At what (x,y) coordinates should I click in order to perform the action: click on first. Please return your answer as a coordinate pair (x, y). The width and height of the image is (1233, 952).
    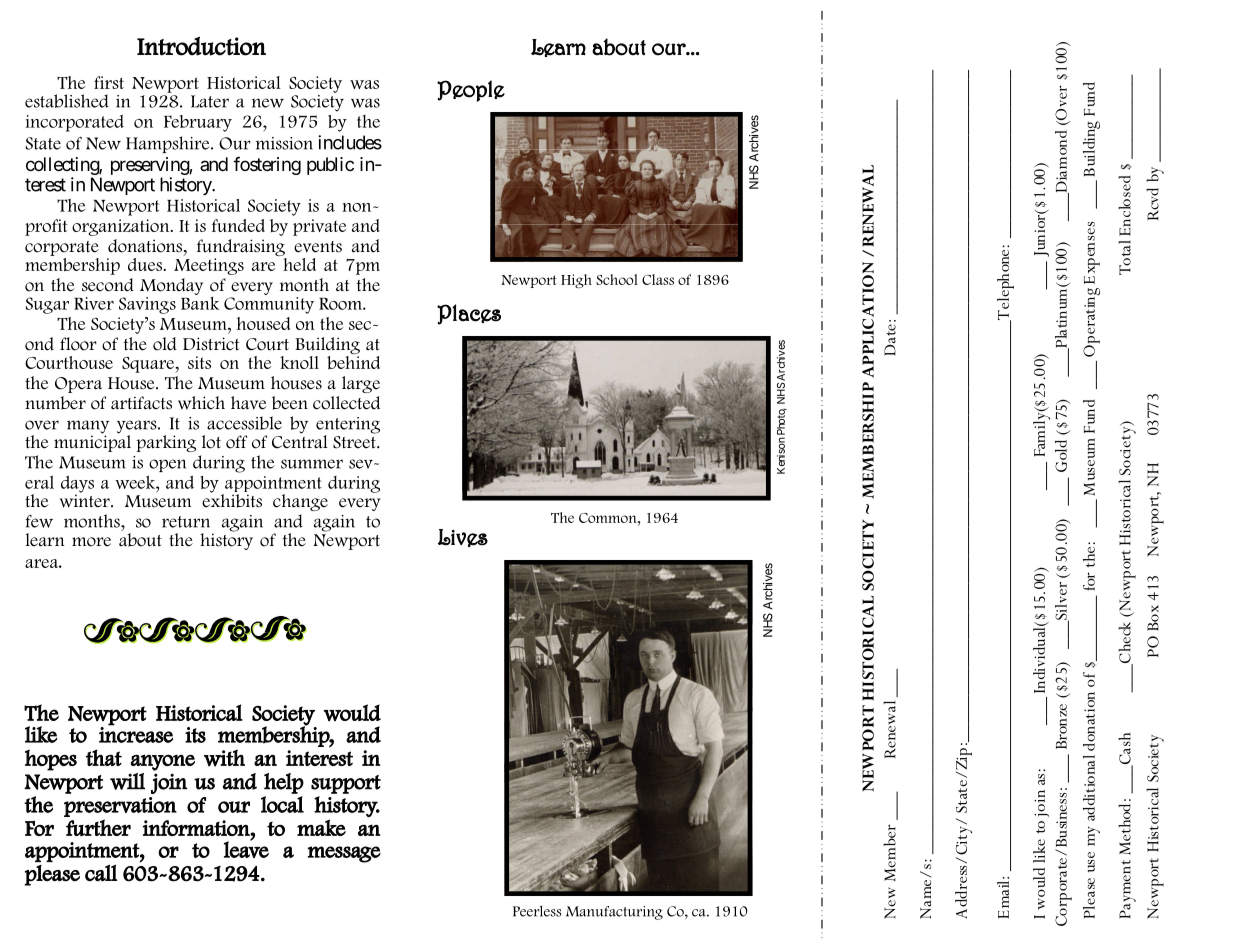
    Looking at the image, I should click on (109, 82).
